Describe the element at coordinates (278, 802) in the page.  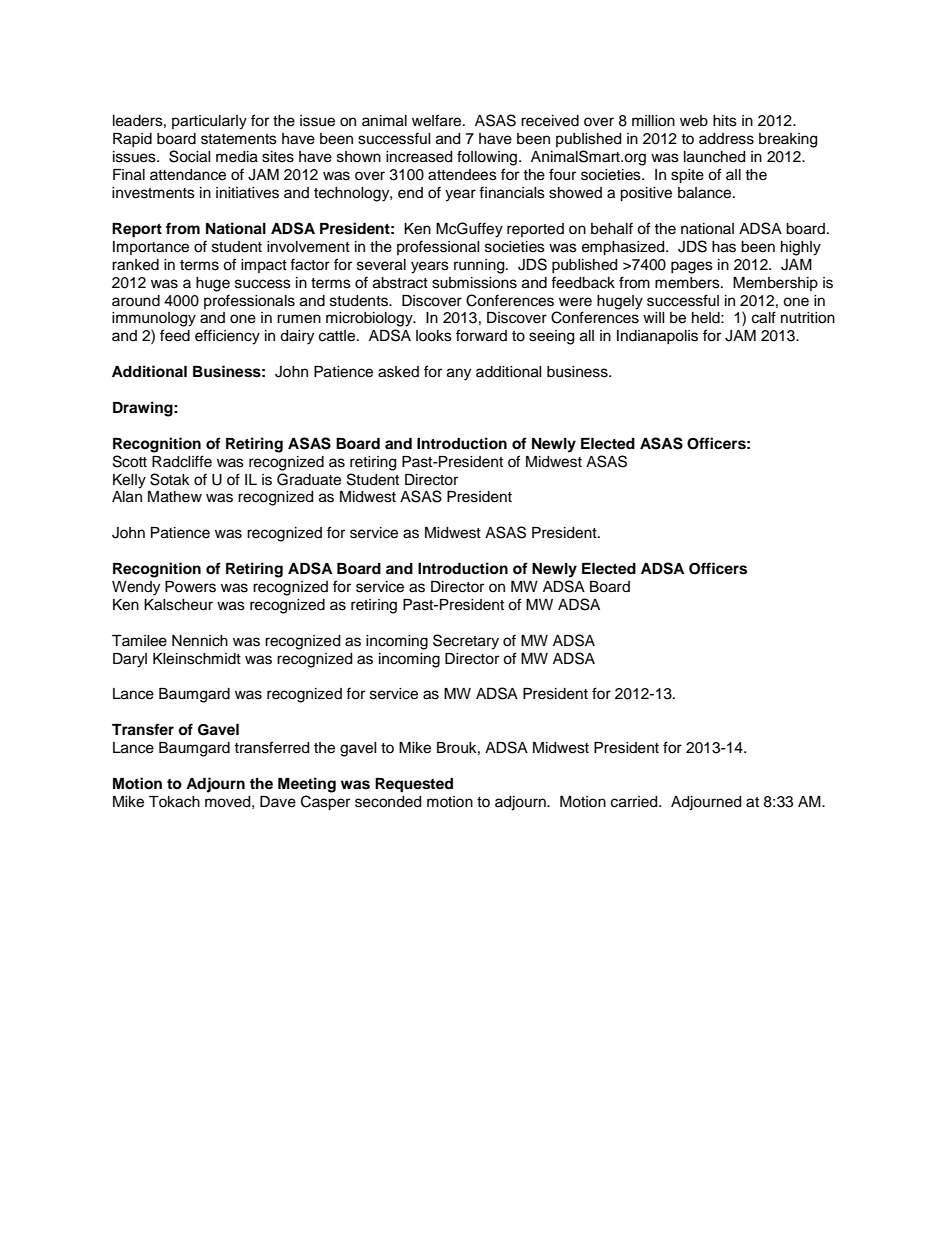
I see `Dave` at that location.
